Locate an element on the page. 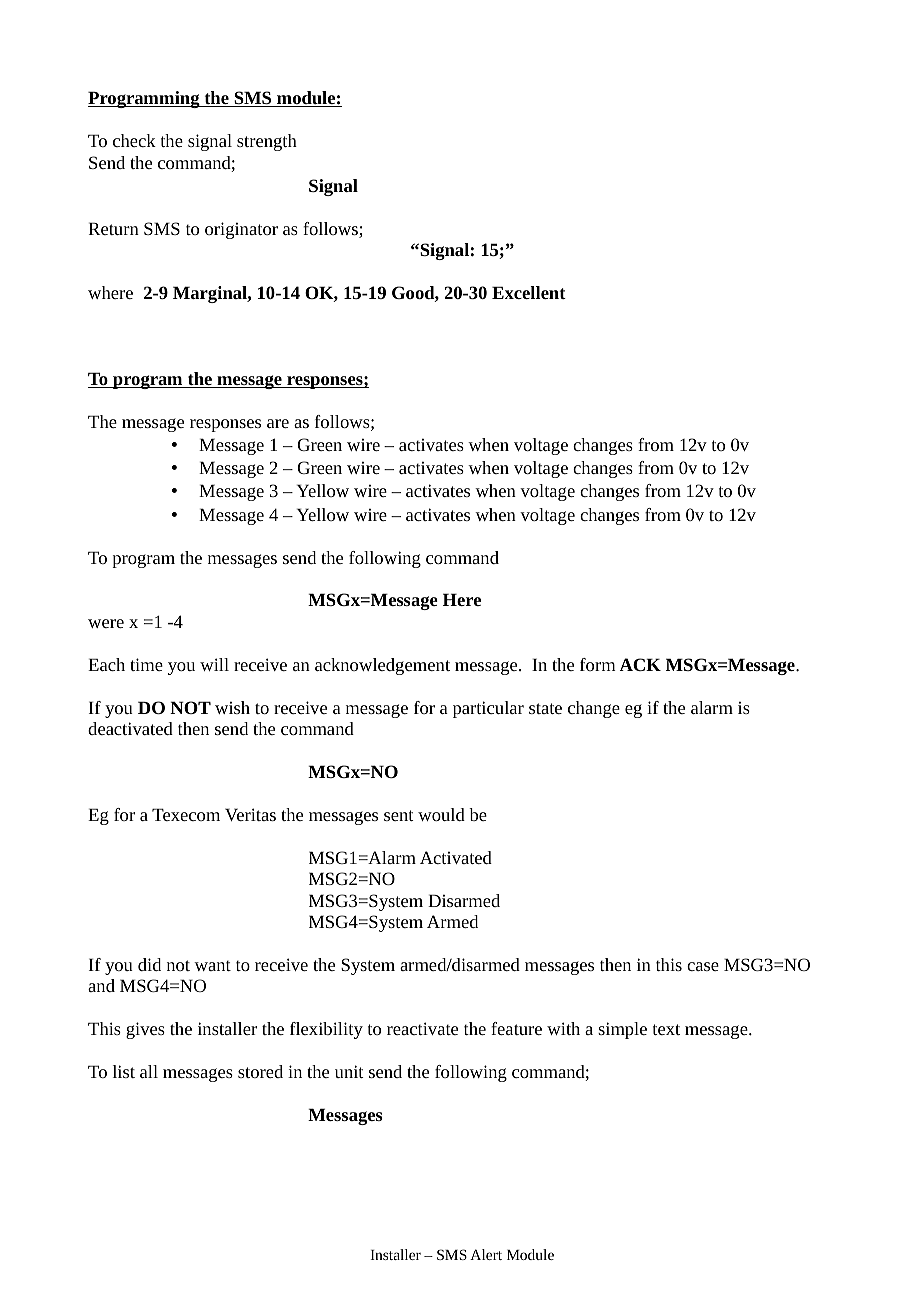 Image resolution: width=924 pixels, height=1308 pixels. reactivate is located at coordinates (422, 1028).
